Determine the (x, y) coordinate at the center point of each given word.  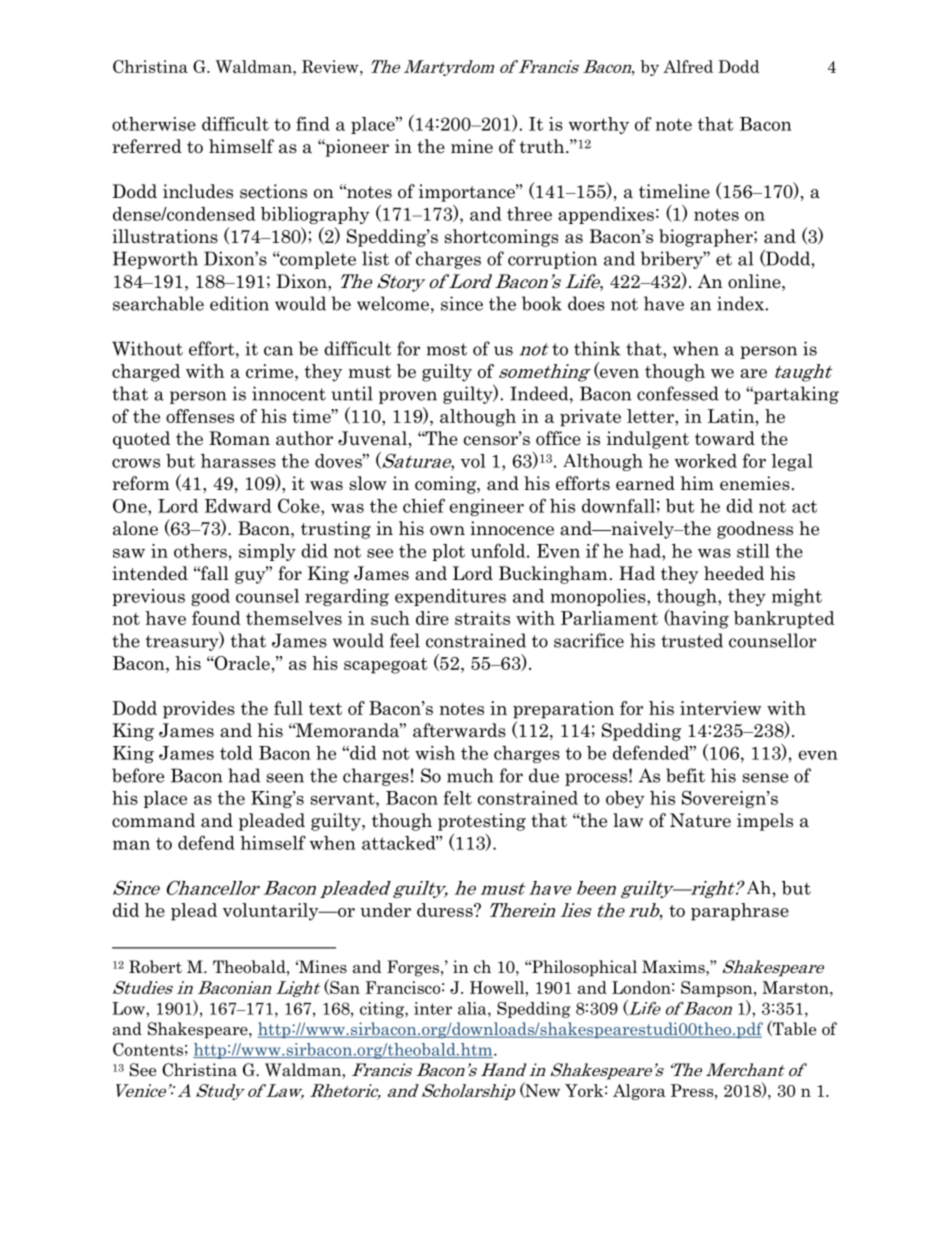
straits (482, 618)
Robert (155, 967)
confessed (678, 393)
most (447, 349)
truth (543, 146)
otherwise (154, 124)
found (216, 618)
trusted (692, 640)
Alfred (688, 66)
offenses (200, 416)
